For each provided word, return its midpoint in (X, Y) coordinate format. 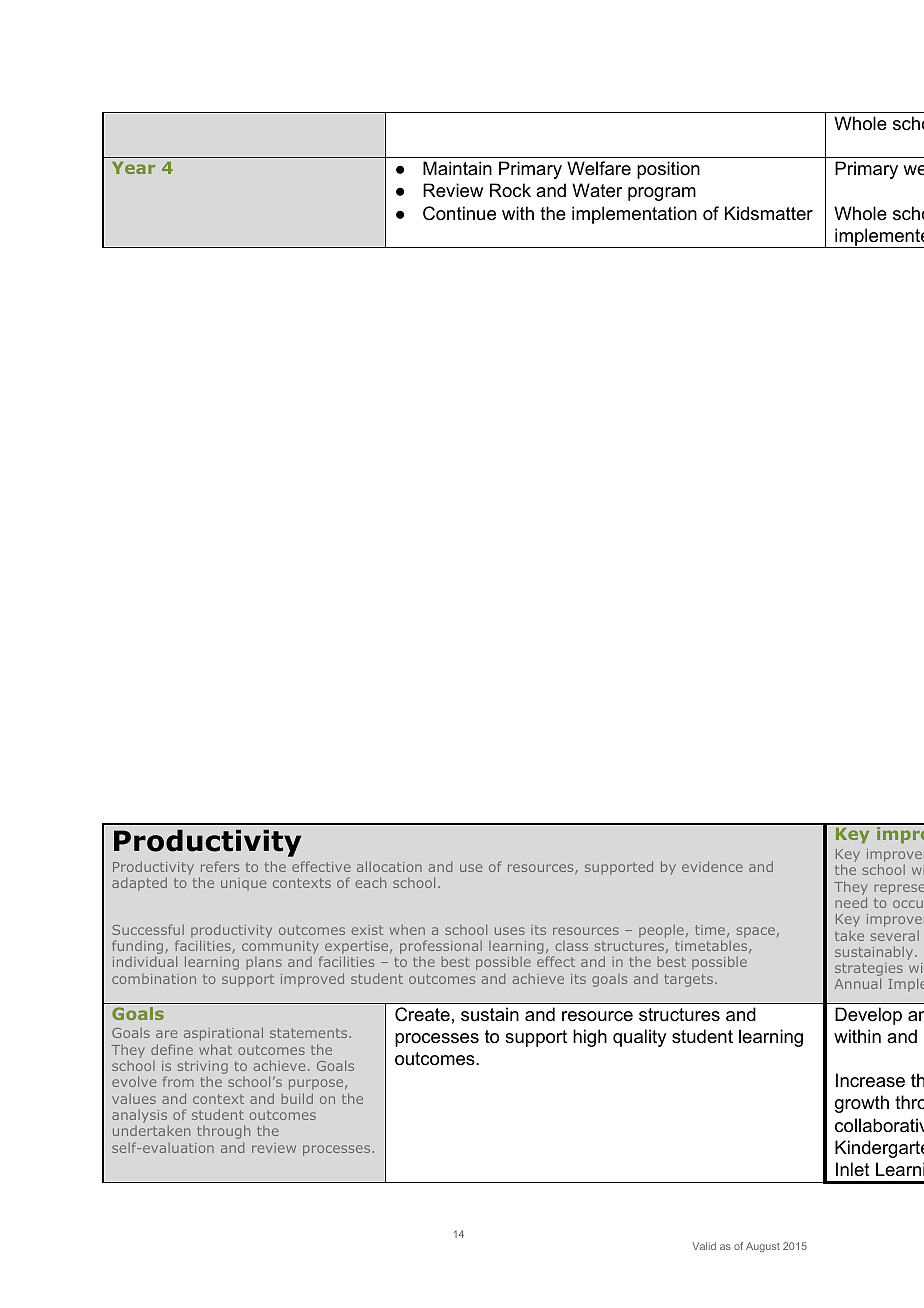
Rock (510, 190)
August (763, 1247)
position (668, 170)
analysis (140, 1117)
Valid (704, 1246)
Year (133, 168)
